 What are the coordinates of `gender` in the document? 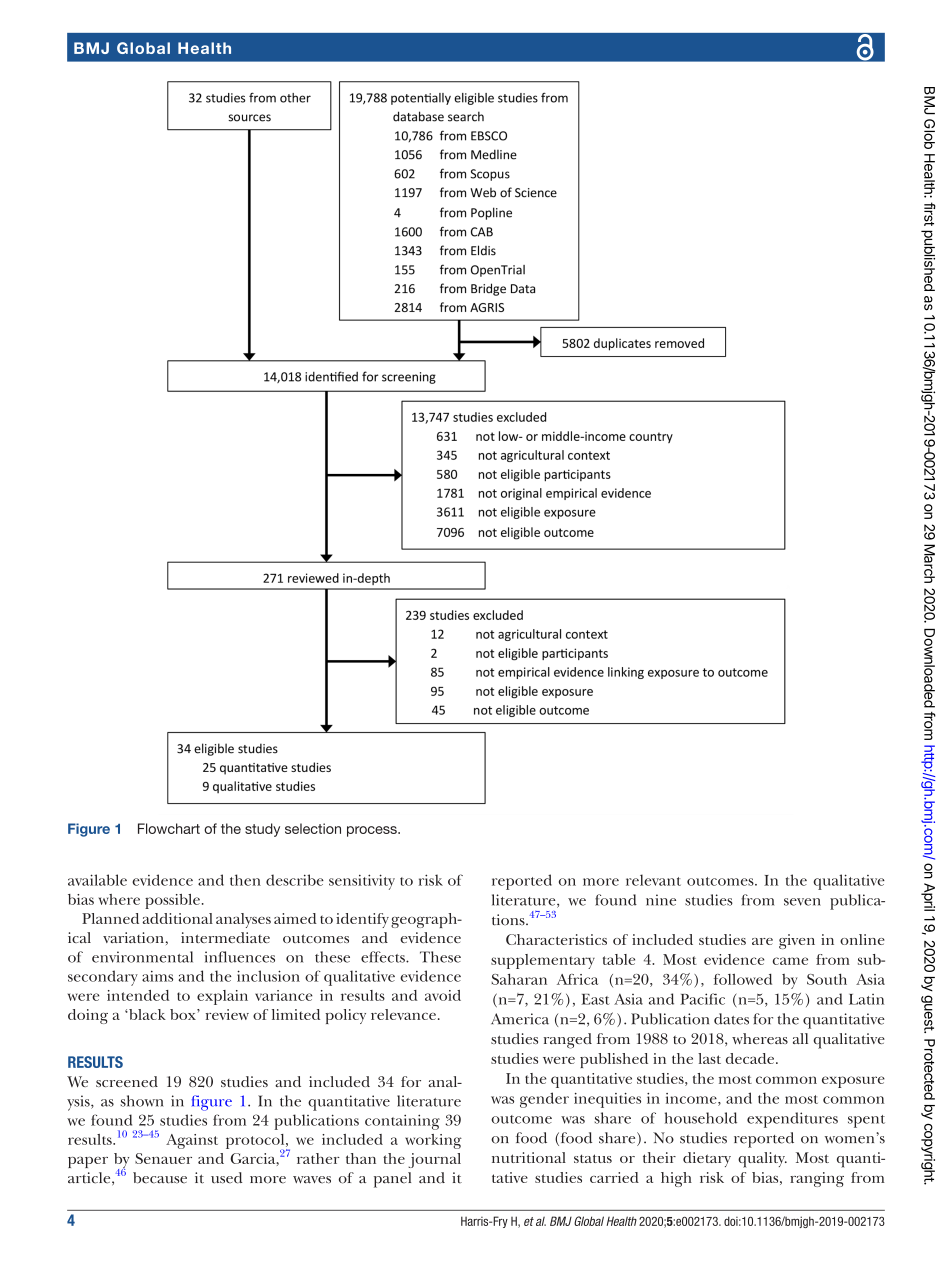 It's located at (544, 1100).
